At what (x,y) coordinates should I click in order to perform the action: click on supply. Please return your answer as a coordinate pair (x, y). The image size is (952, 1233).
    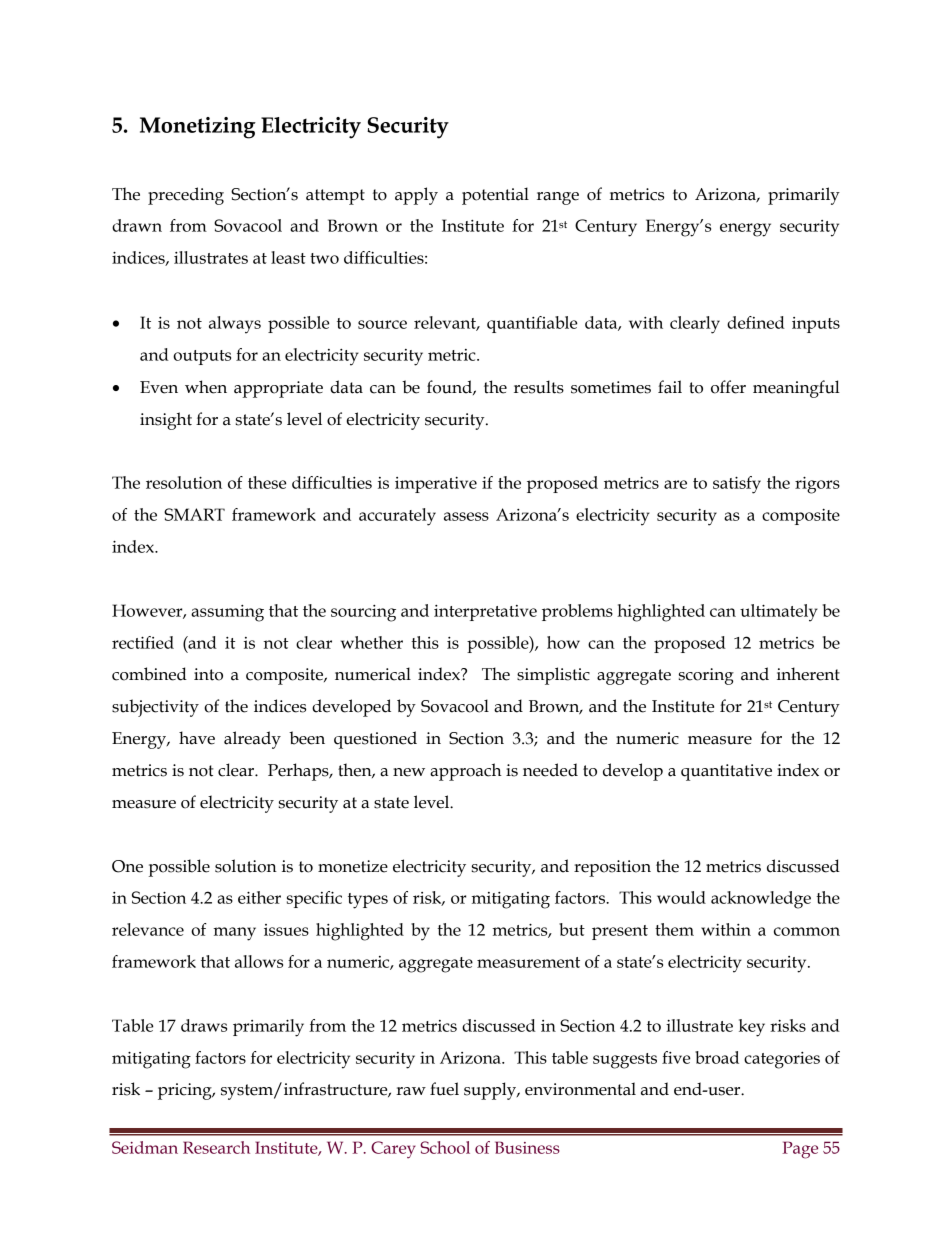
    Looking at the image, I should click on (491, 1091).
